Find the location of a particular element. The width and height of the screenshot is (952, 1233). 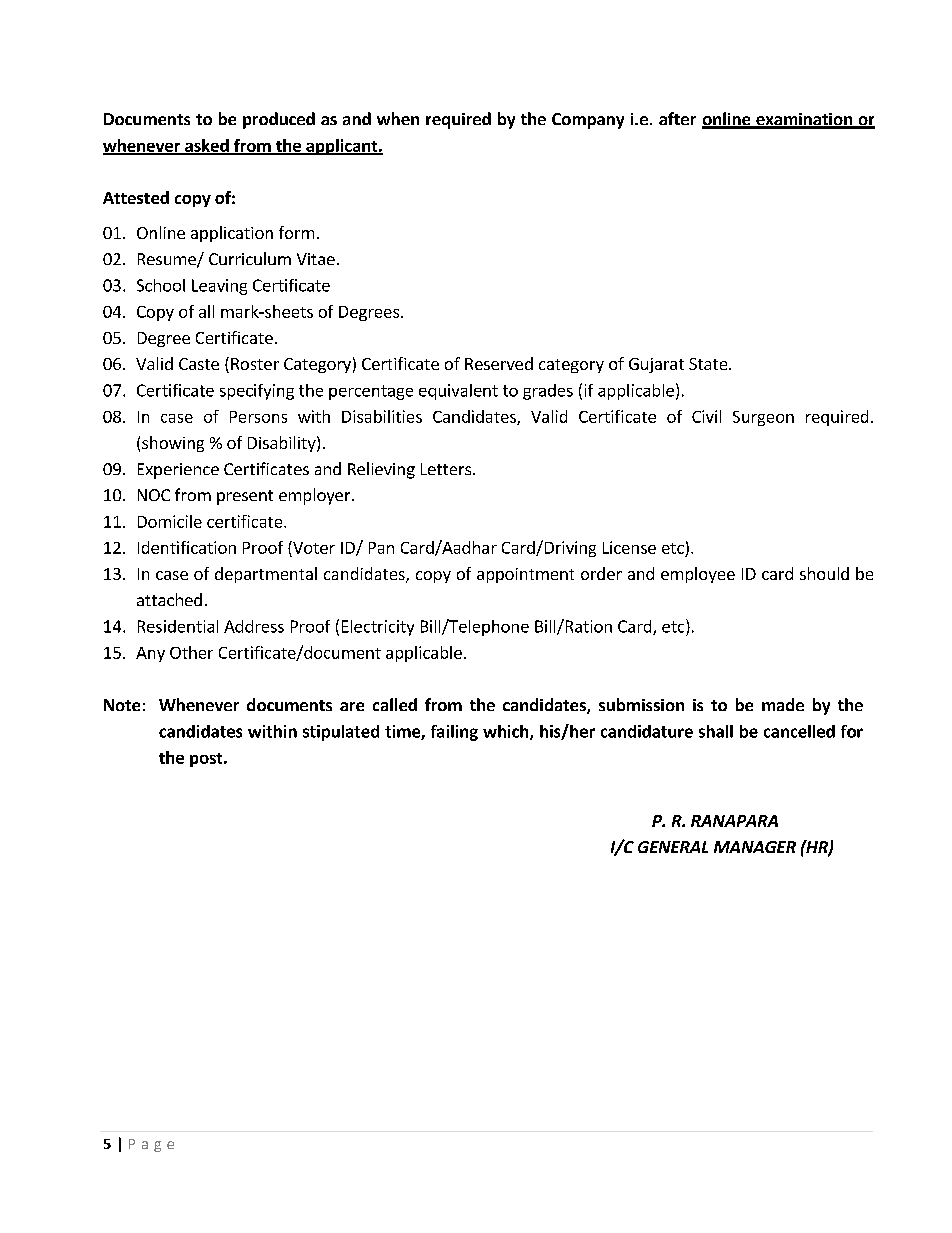

appointment is located at coordinates (525, 575).
